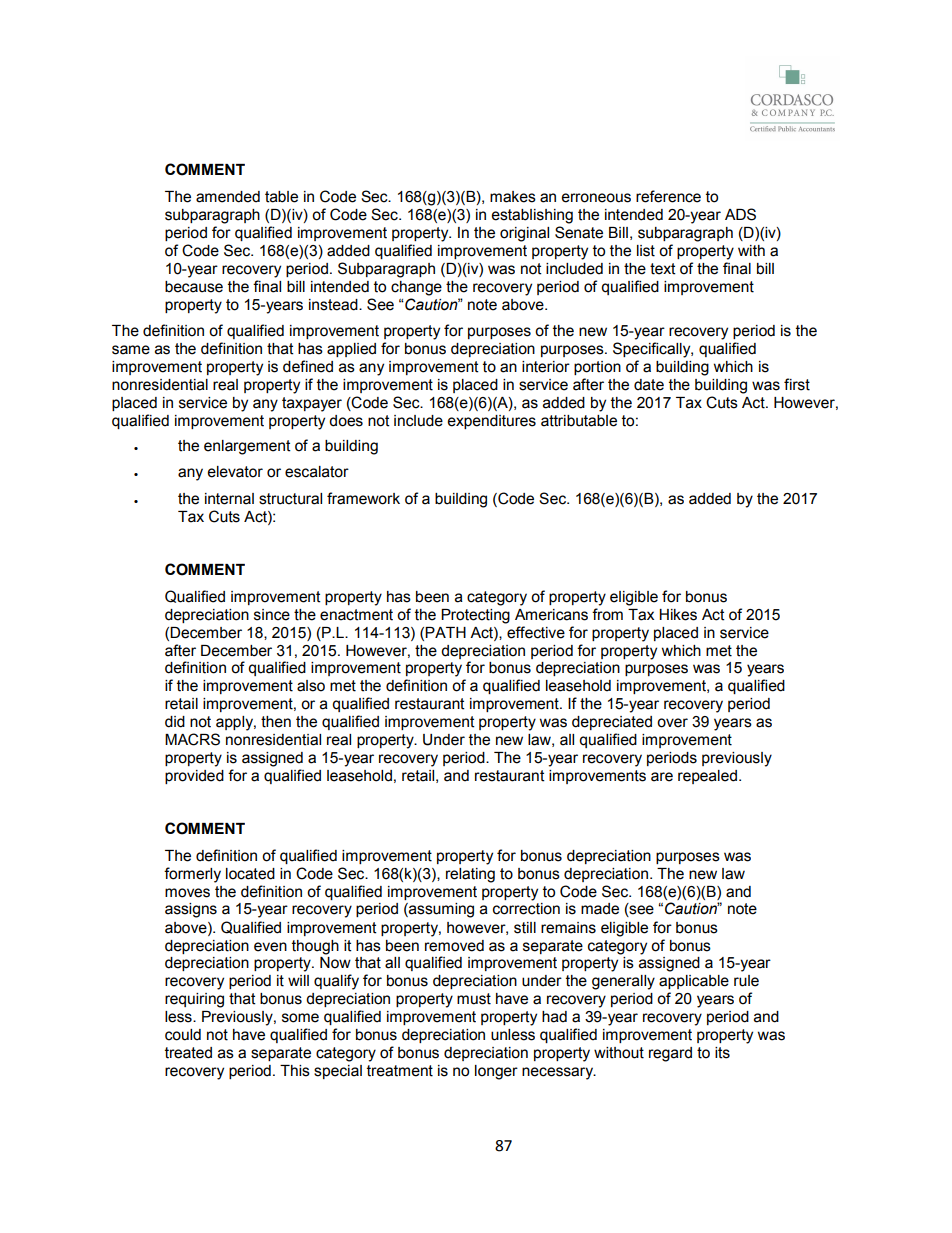  I want to click on amended, so click(228, 197).
